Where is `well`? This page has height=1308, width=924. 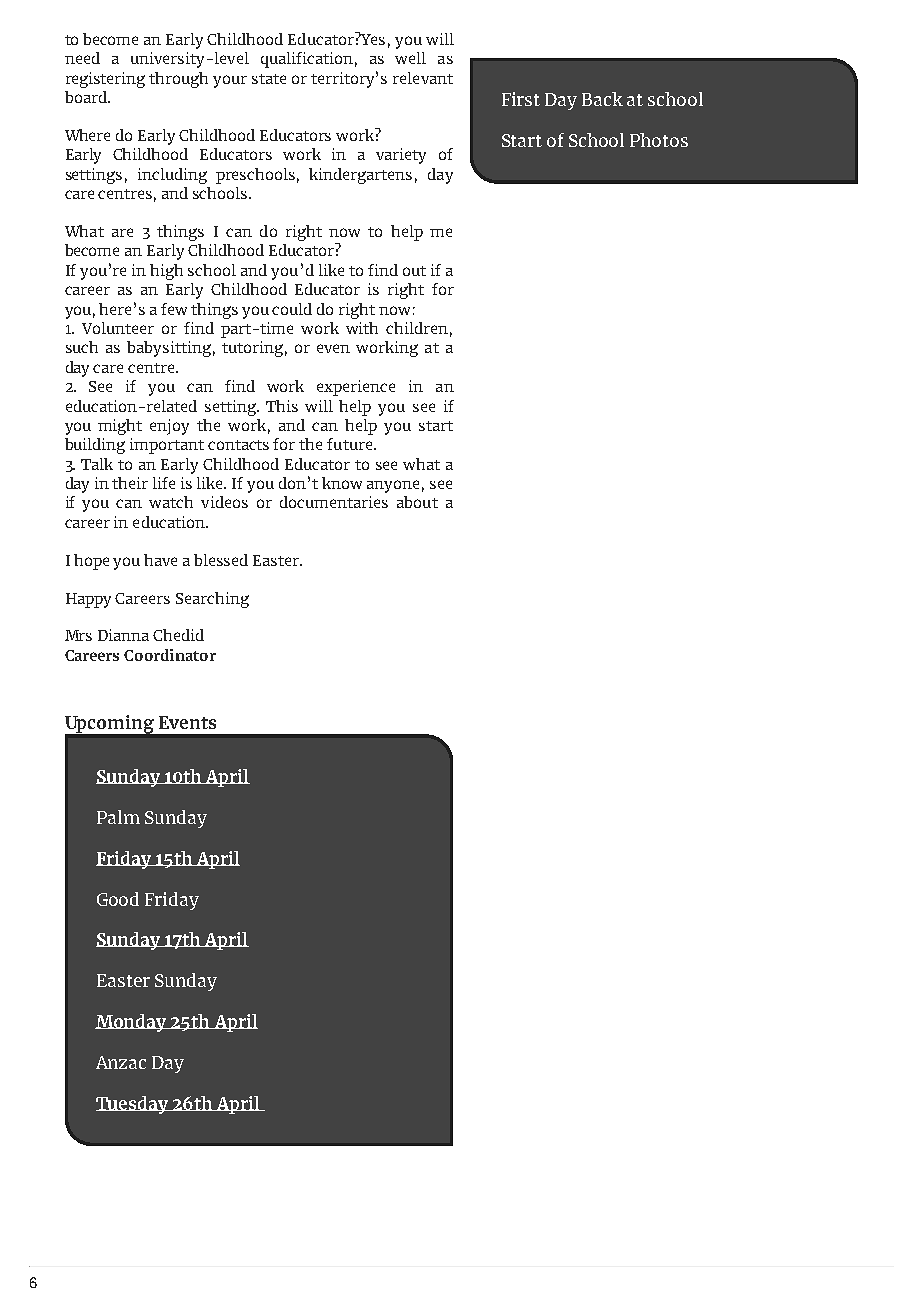
well is located at coordinates (410, 58).
